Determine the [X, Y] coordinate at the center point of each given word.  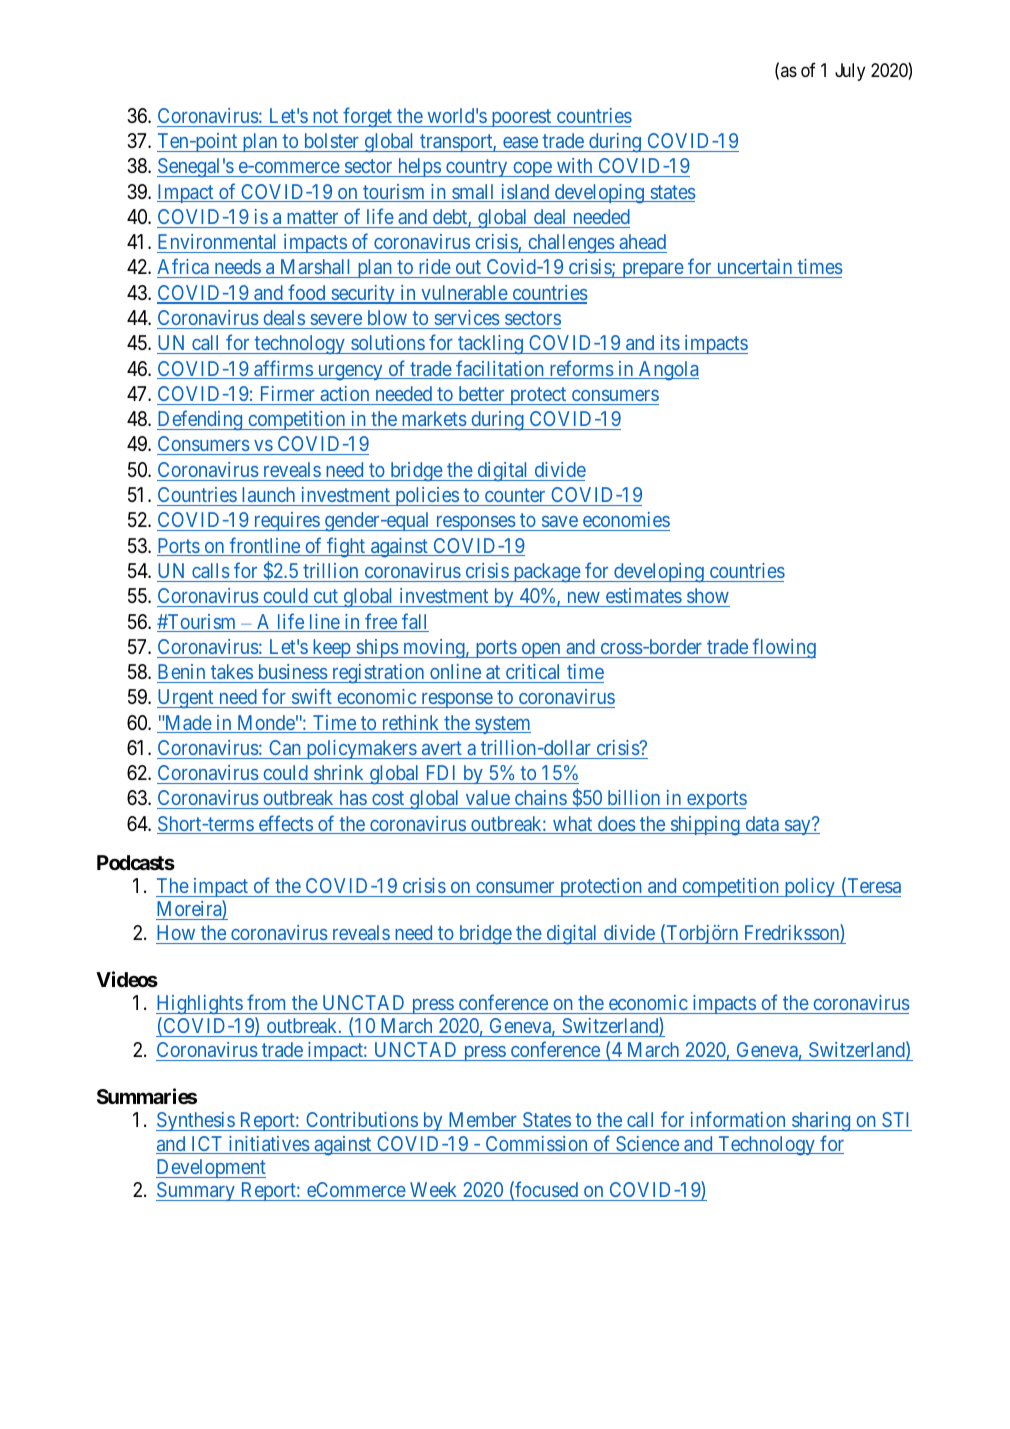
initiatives [268, 1145]
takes [232, 671]
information [738, 1119]
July [850, 72]
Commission [536, 1145]
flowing [783, 648]
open [541, 650]
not [325, 116]
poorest [521, 118]
